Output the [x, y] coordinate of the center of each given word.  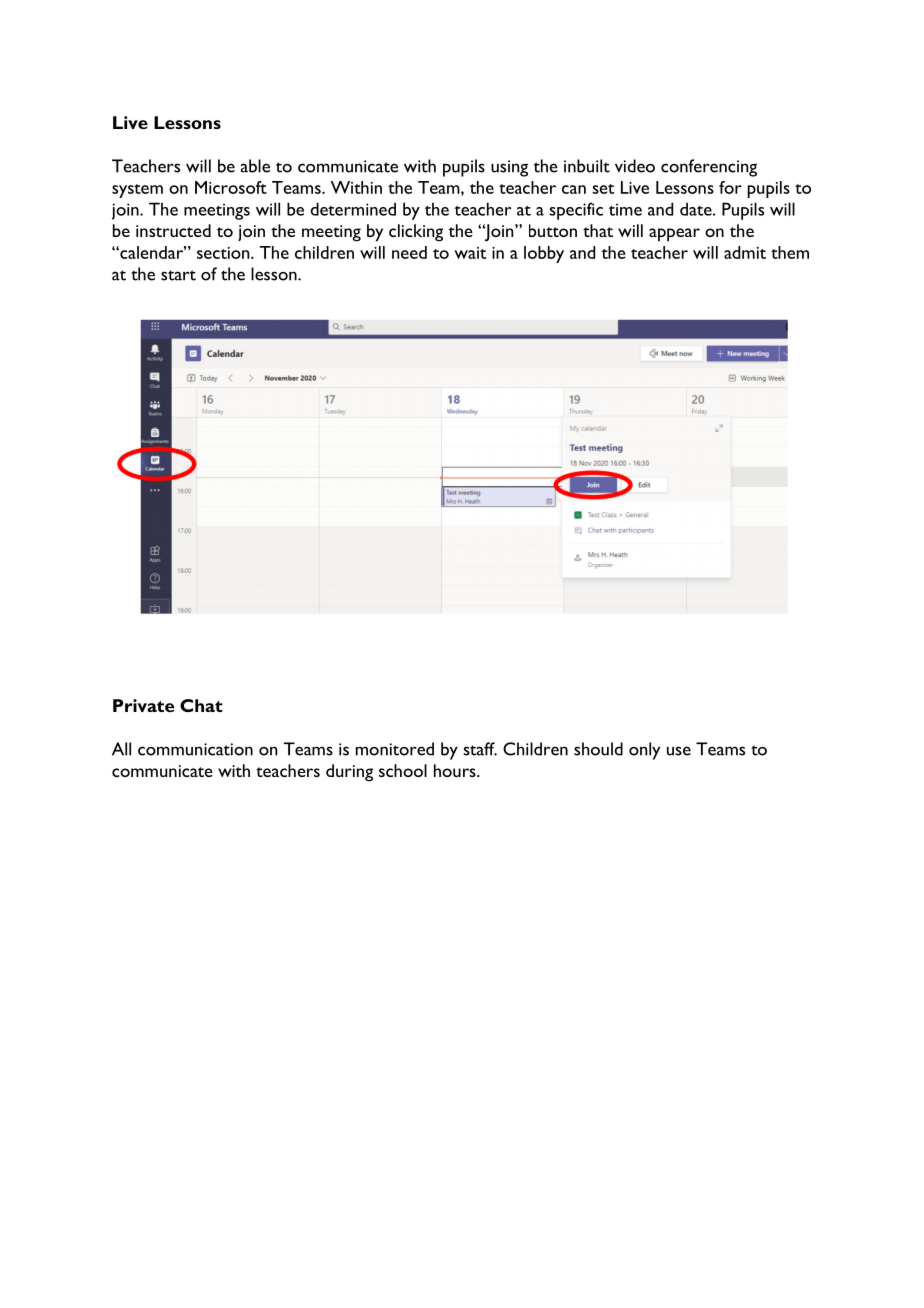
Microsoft [231, 187]
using [509, 168]
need [409, 252]
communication [195, 749]
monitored [395, 749]
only [644, 751]
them [790, 252]
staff [480, 749]
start [178, 275]
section [224, 253]
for [730, 187]
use [679, 751]
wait [470, 253]
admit [745, 252]
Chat [201, 705]
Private [143, 705]
